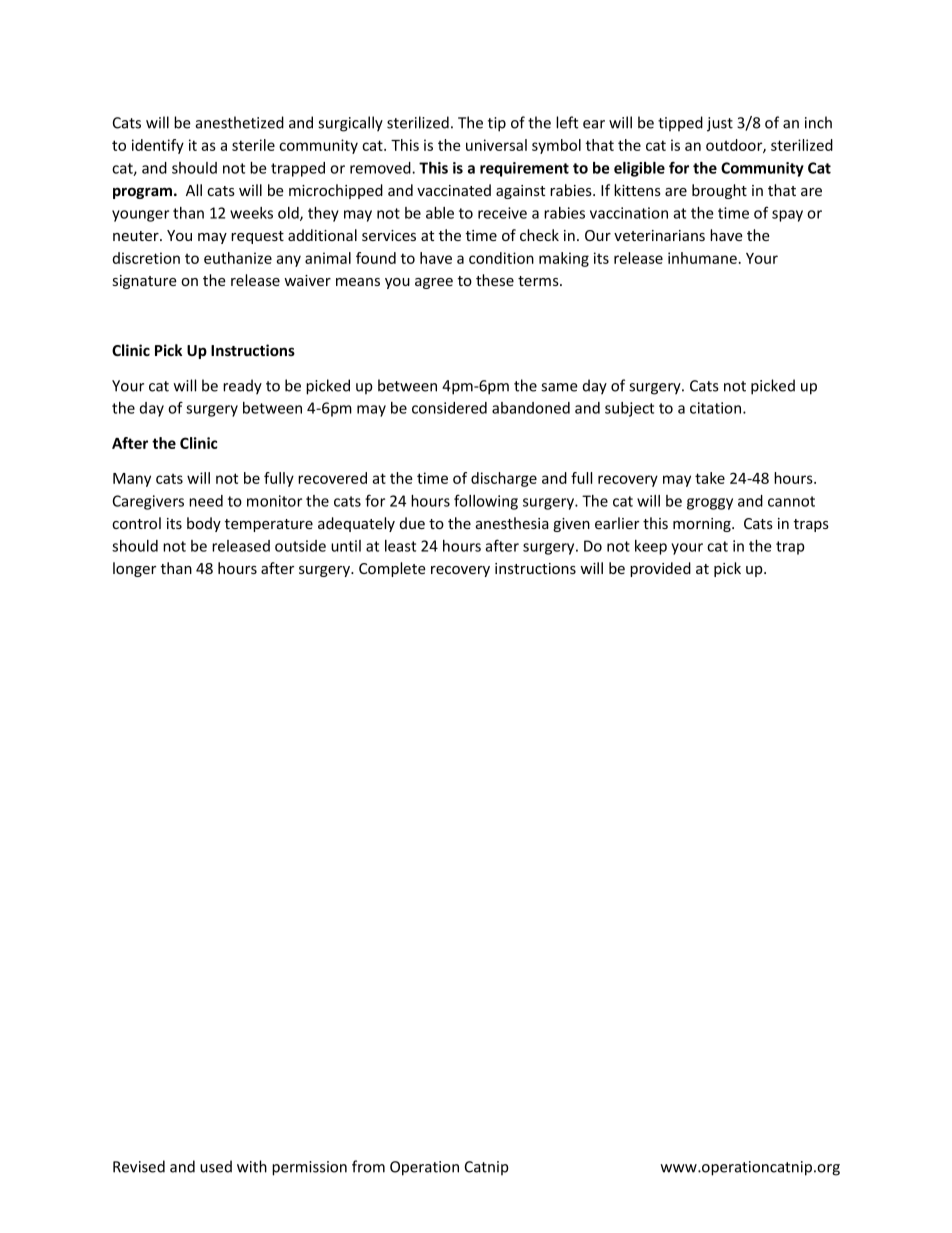 The width and height of the image is (952, 1233). What do you see at coordinates (392, 569) in the image?
I see `Complete` at bounding box center [392, 569].
